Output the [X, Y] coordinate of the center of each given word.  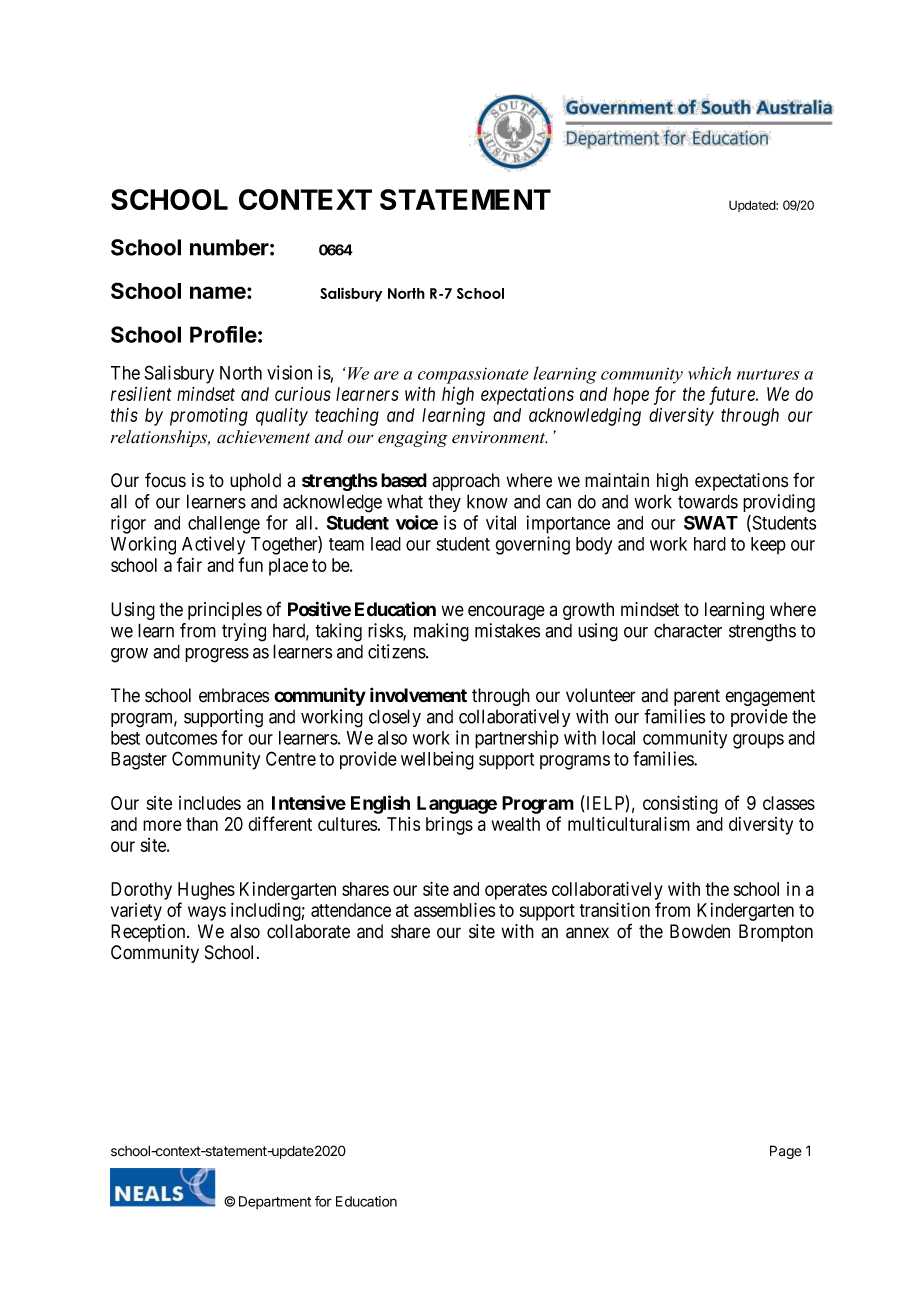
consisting [680, 804]
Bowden [700, 931]
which [709, 373]
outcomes [181, 738]
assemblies [454, 909]
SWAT [711, 522]
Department [275, 1202]
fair [189, 564]
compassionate [473, 376]
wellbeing [437, 760]
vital [501, 522]
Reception [149, 933]
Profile [223, 334]
